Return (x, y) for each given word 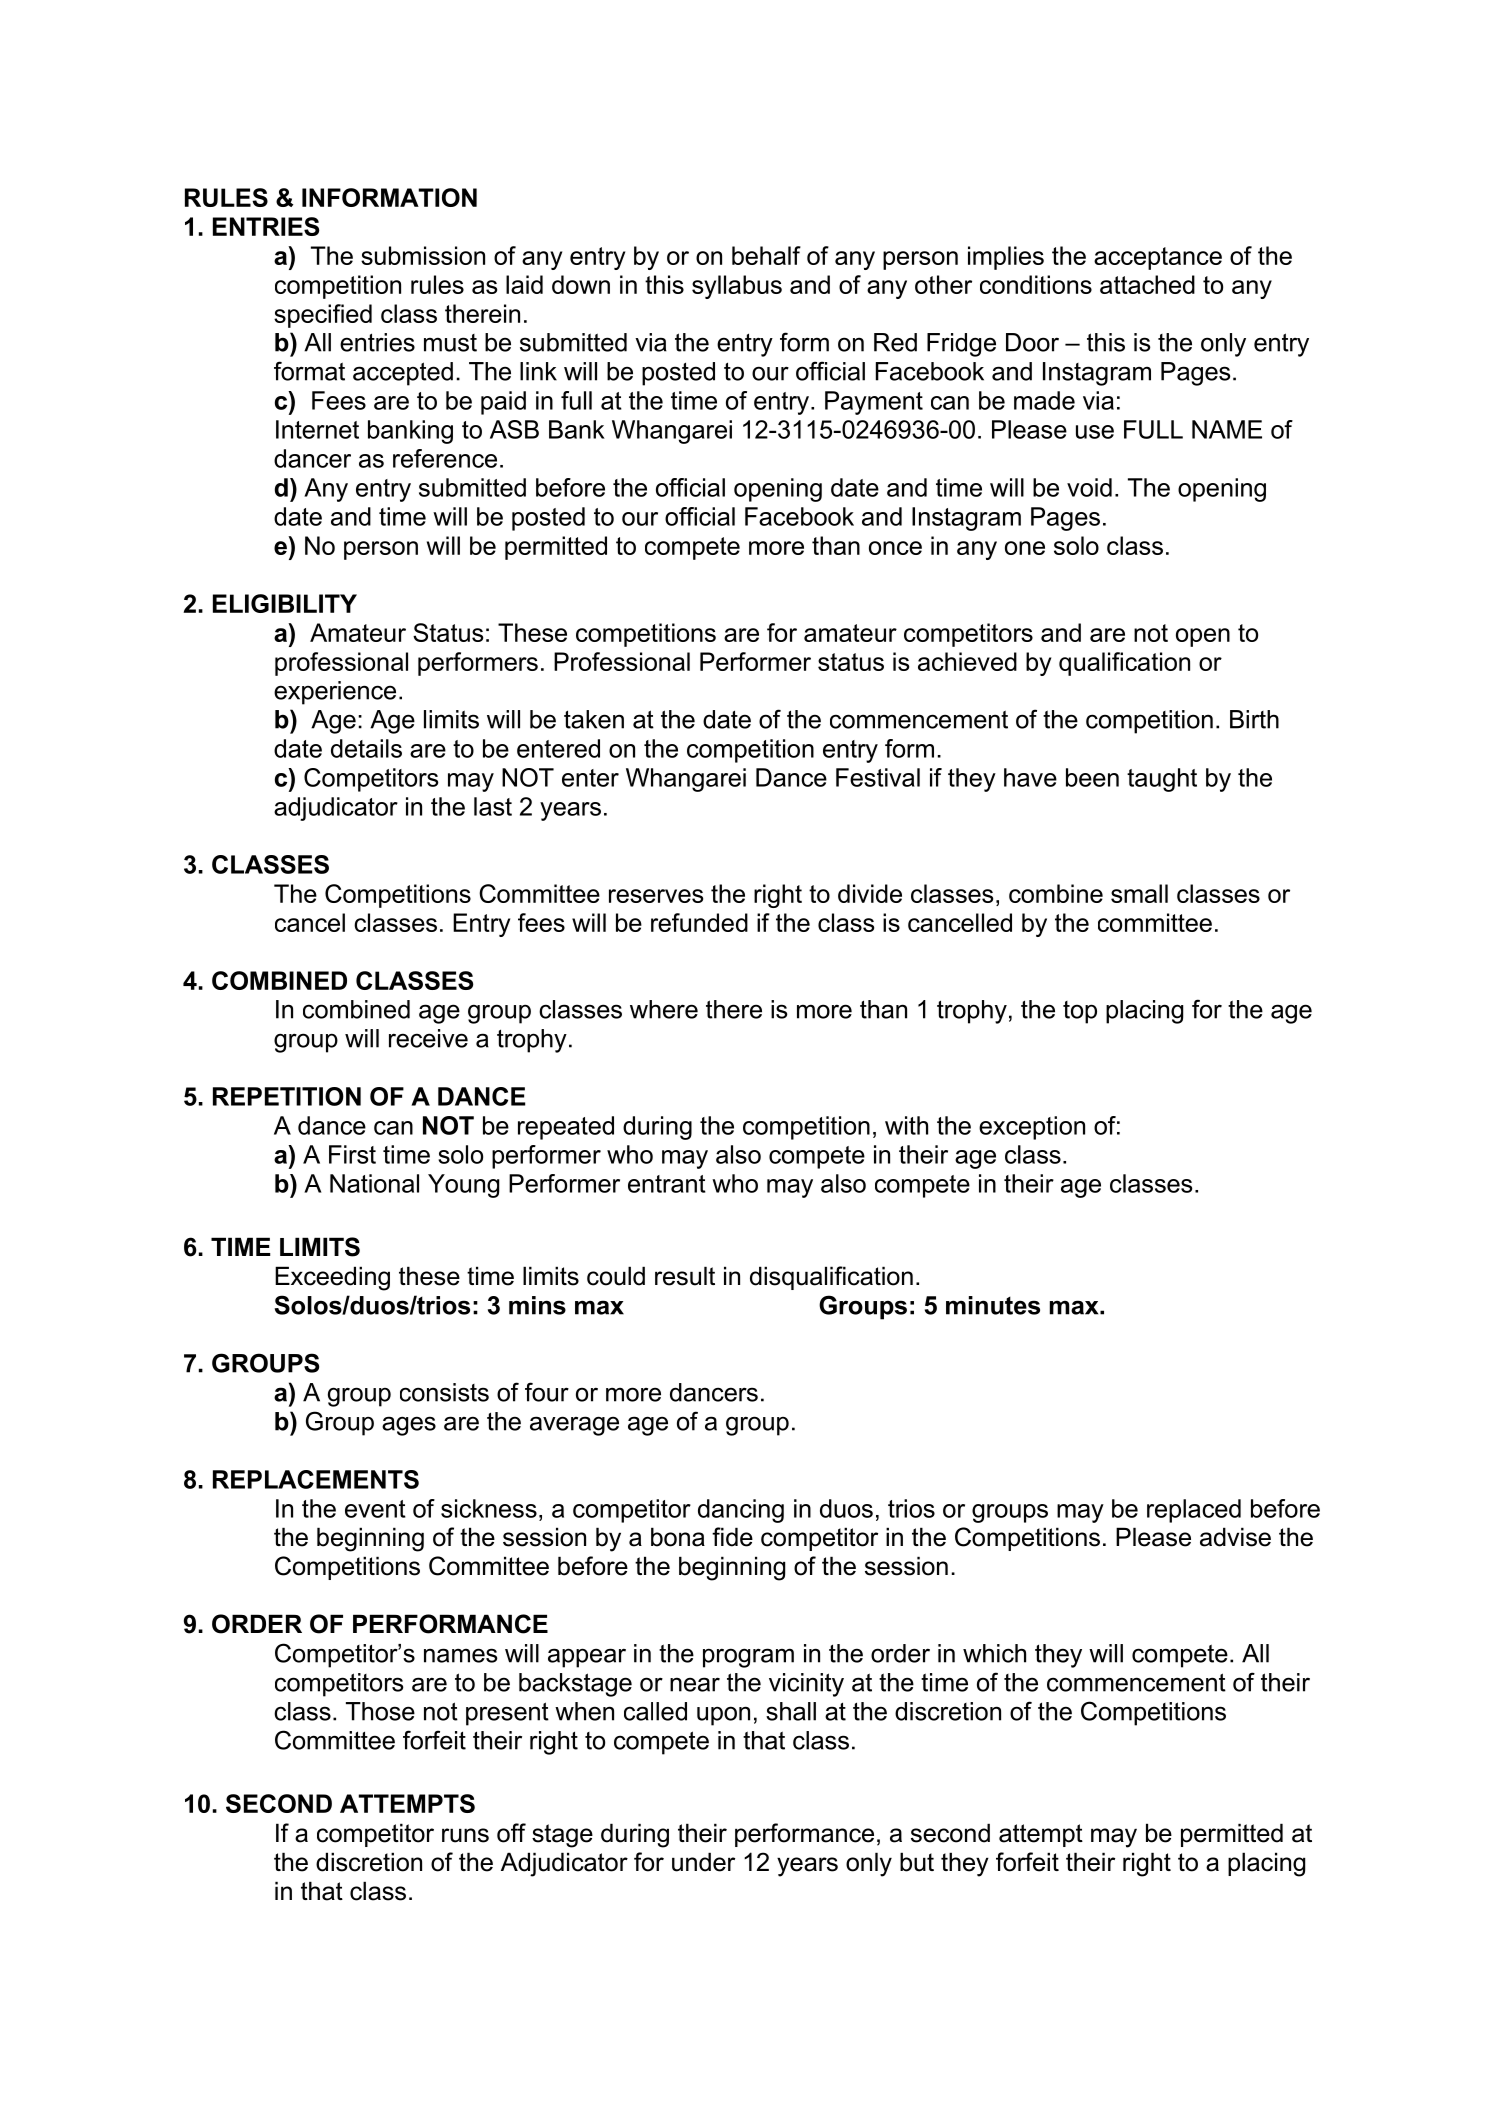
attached (1147, 284)
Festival (878, 777)
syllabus (737, 287)
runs (465, 1835)
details (366, 748)
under (703, 1862)
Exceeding (332, 1278)
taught (1162, 780)
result (685, 1276)
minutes (993, 1305)
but (917, 1862)
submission (423, 255)
